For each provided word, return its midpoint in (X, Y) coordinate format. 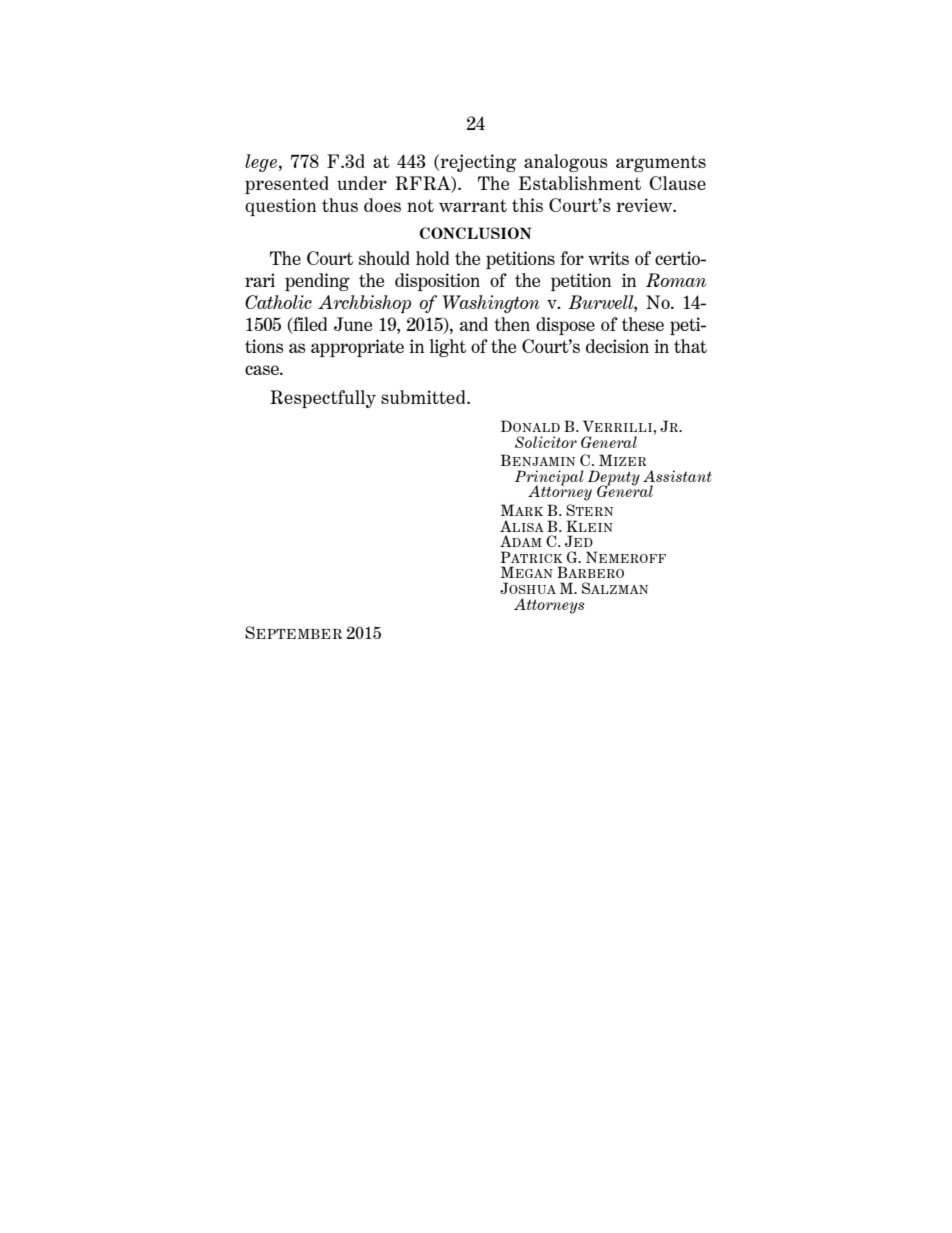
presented (287, 185)
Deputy (614, 479)
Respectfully (323, 399)
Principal (549, 479)
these (643, 324)
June (353, 324)
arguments (661, 163)
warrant (473, 205)
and (474, 324)
